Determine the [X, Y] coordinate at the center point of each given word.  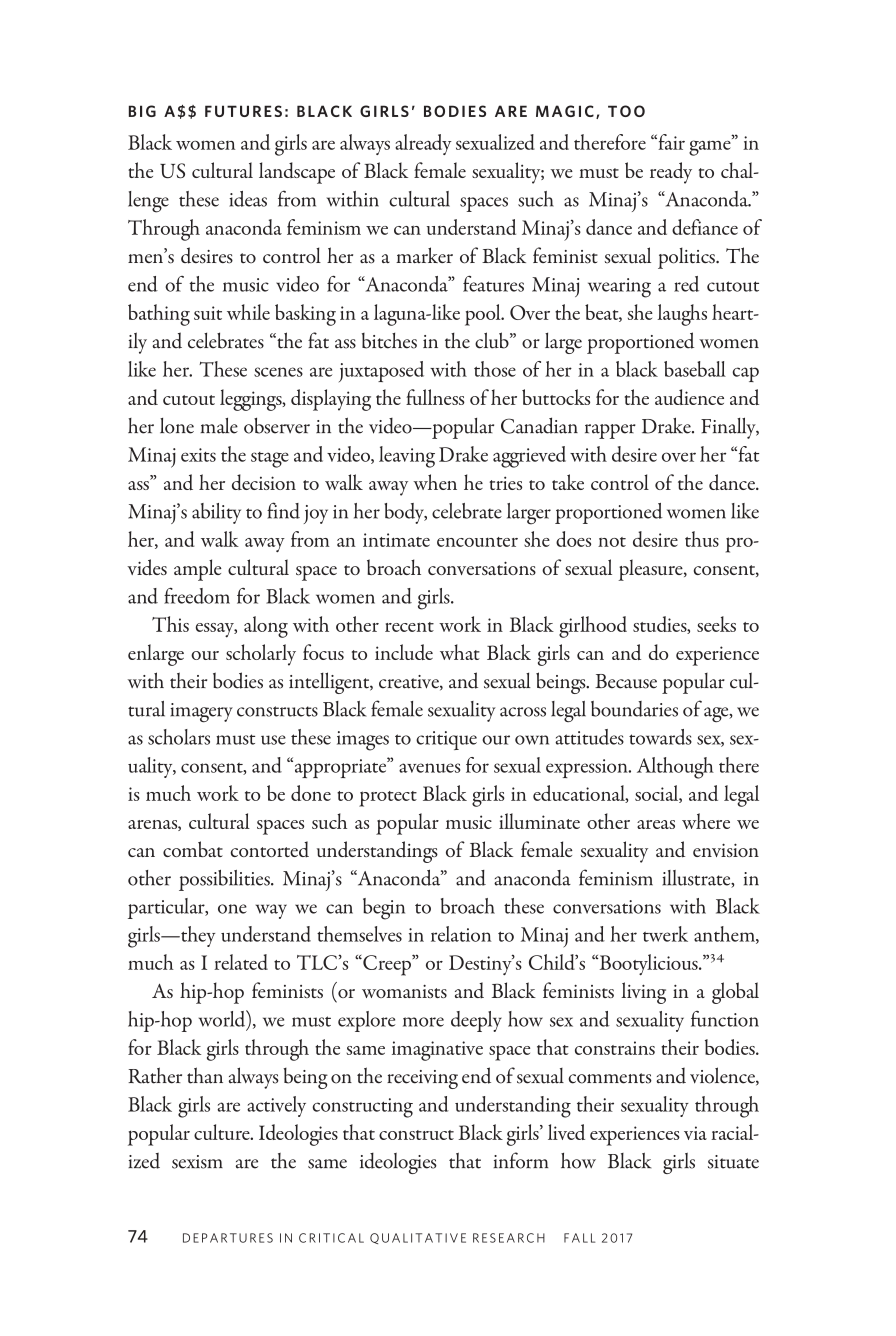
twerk [665, 934]
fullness [435, 397]
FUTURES [243, 111]
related [241, 962]
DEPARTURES [228, 1238]
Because [626, 681]
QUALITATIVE [418, 1238]
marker [424, 255]
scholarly [261, 655]
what [460, 652]
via [695, 1133]
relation [461, 934]
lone [177, 426]
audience [689, 397]
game [711, 147]
